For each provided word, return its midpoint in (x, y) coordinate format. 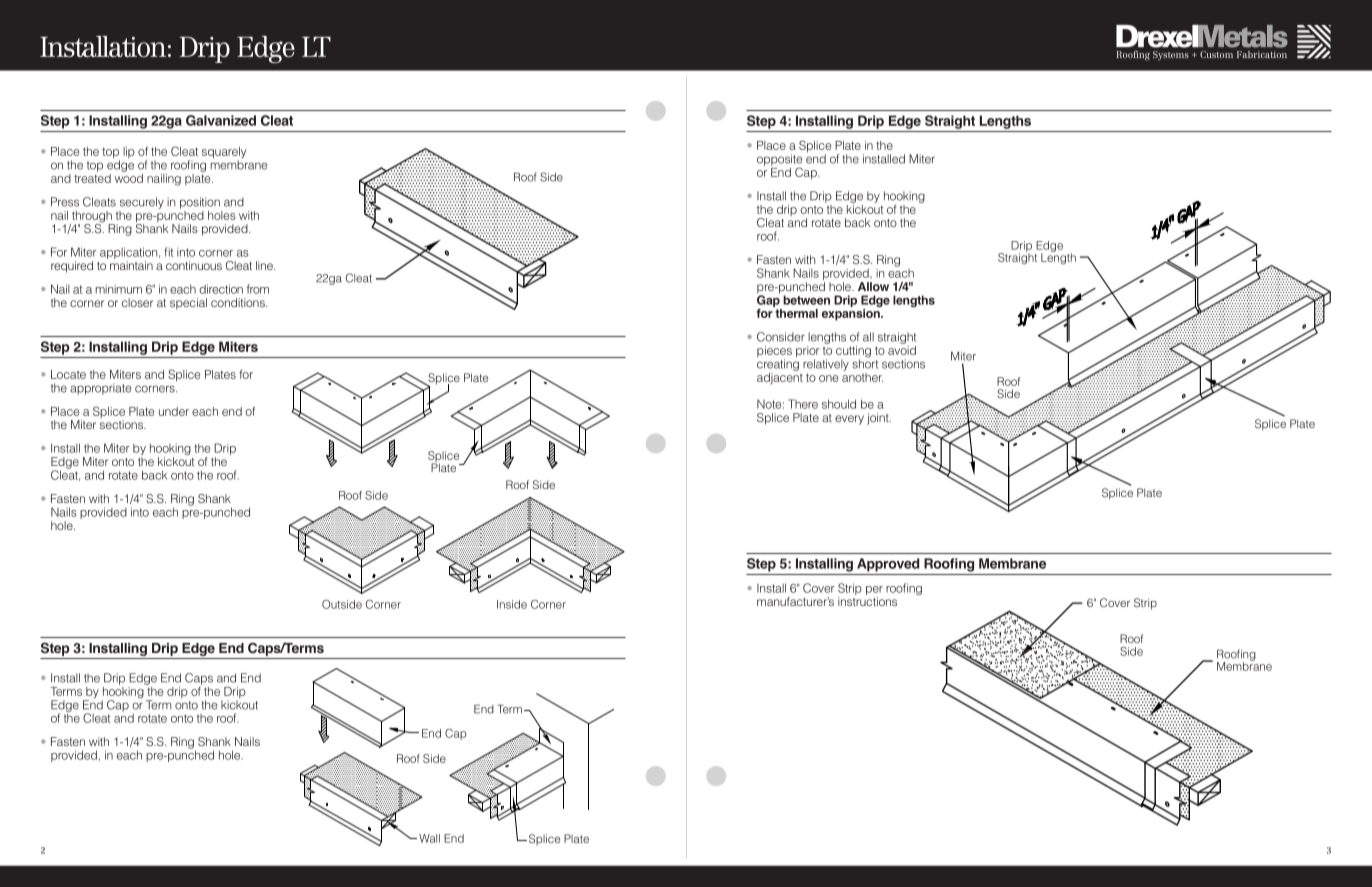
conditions (239, 302)
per (874, 592)
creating (778, 365)
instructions (867, 601)
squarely (224, 154)
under (174, 411)
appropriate (100, 389)
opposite (779, 161)
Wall (429, 838)
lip (129, 152)
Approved (888, 565)
